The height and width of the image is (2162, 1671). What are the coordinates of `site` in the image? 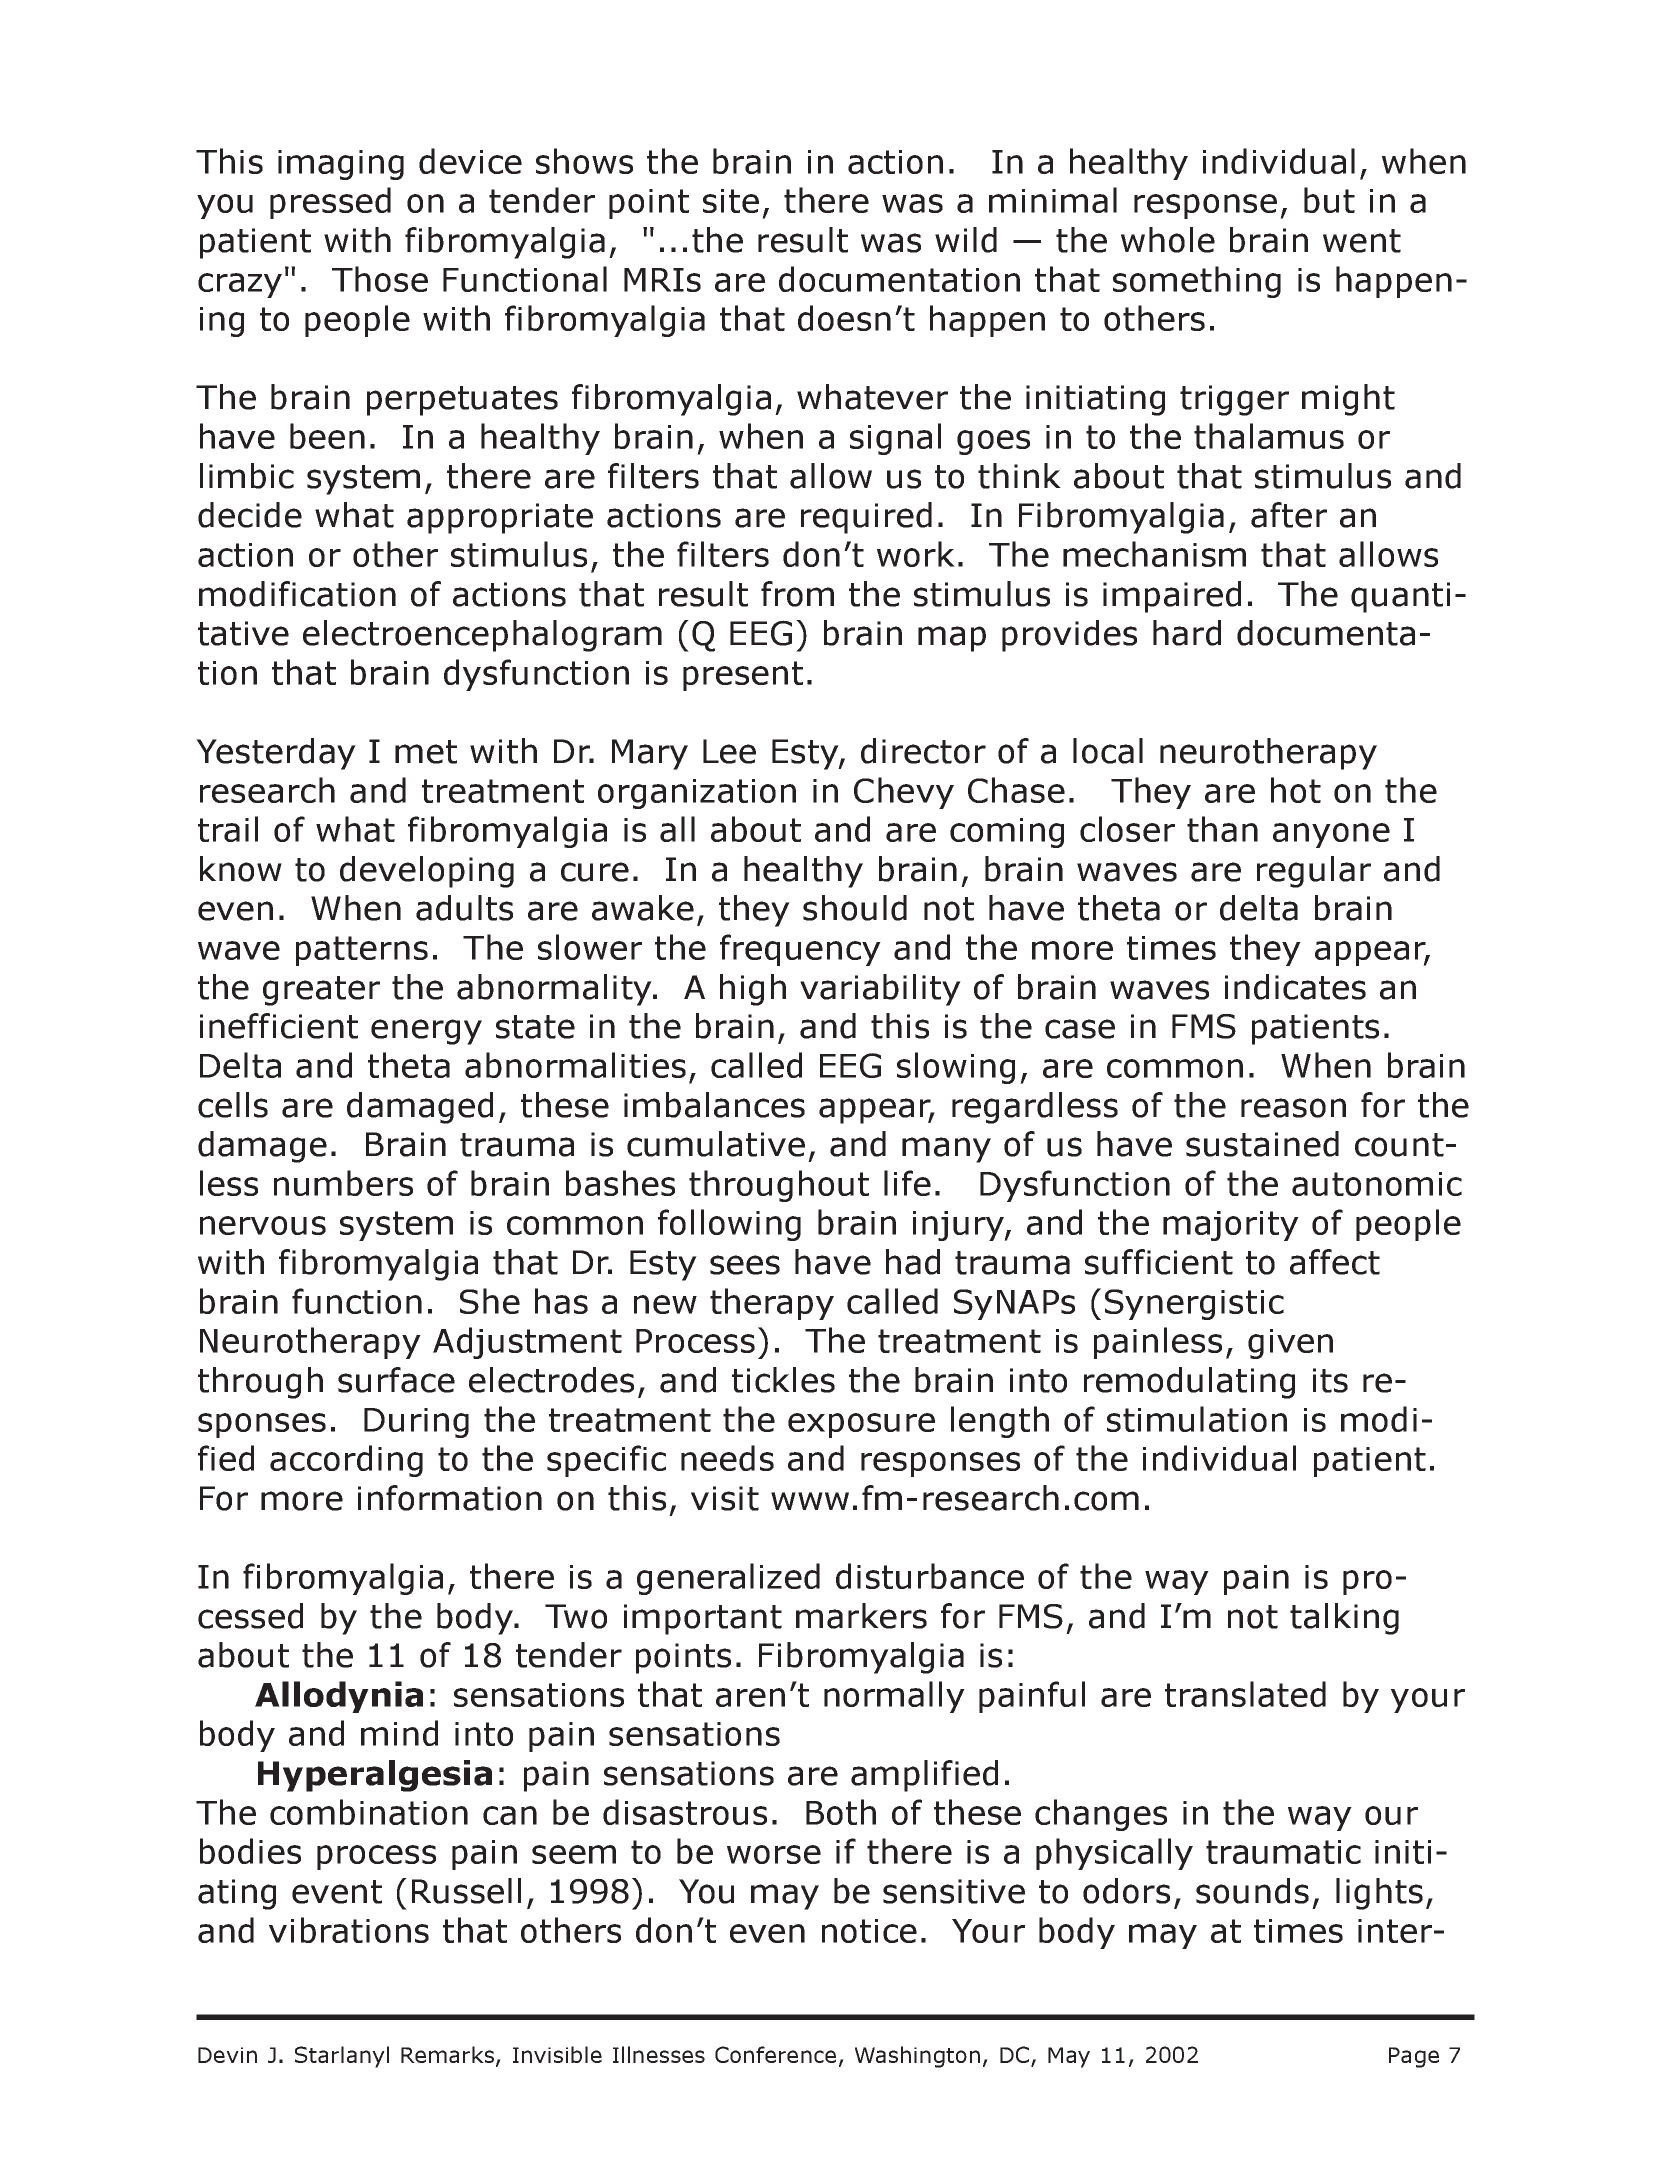 It's located at (731, 201).
